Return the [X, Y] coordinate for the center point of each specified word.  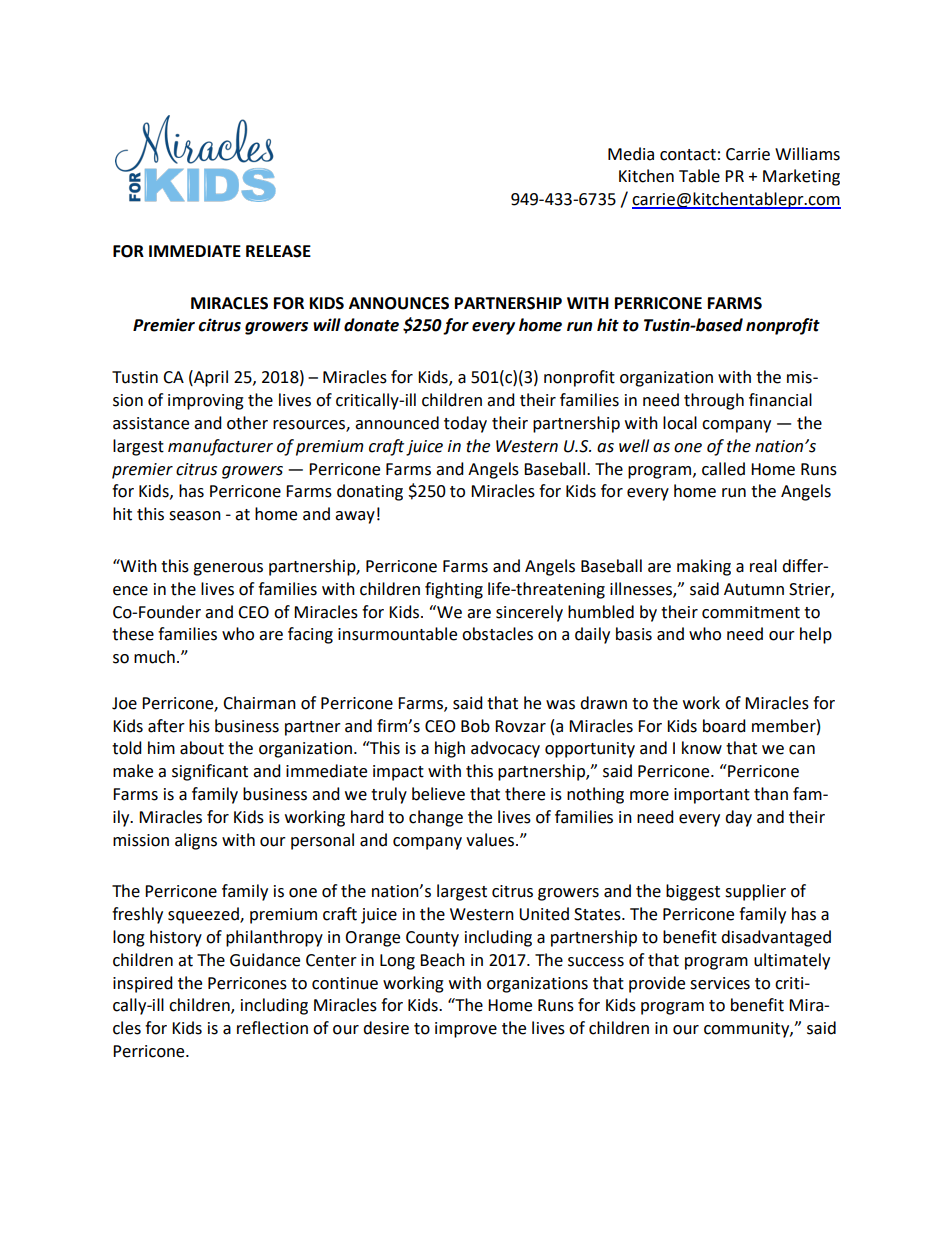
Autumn [754, 589]
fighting [454, 590]
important [712, 796]
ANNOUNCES [399, 303]
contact [688, 155]
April [210, 378]
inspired [143, 984]
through [714, 401]
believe [438, 794]
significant [210, 772]
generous [228, 569]
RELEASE [278, 251]
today [465, 424]
